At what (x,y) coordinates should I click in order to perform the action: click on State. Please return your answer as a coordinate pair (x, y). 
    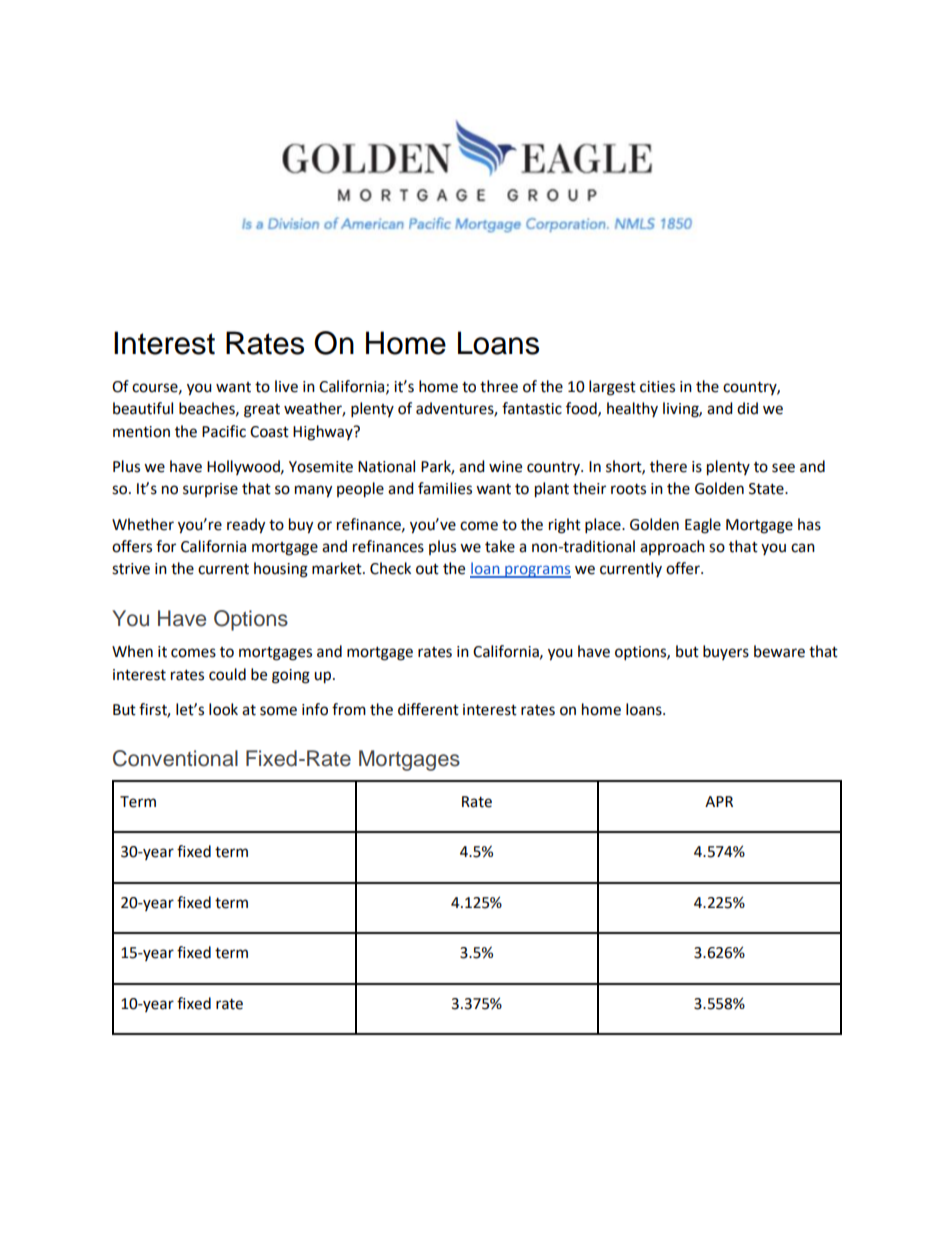
    Looking at the image, I should click on (767, 489).
